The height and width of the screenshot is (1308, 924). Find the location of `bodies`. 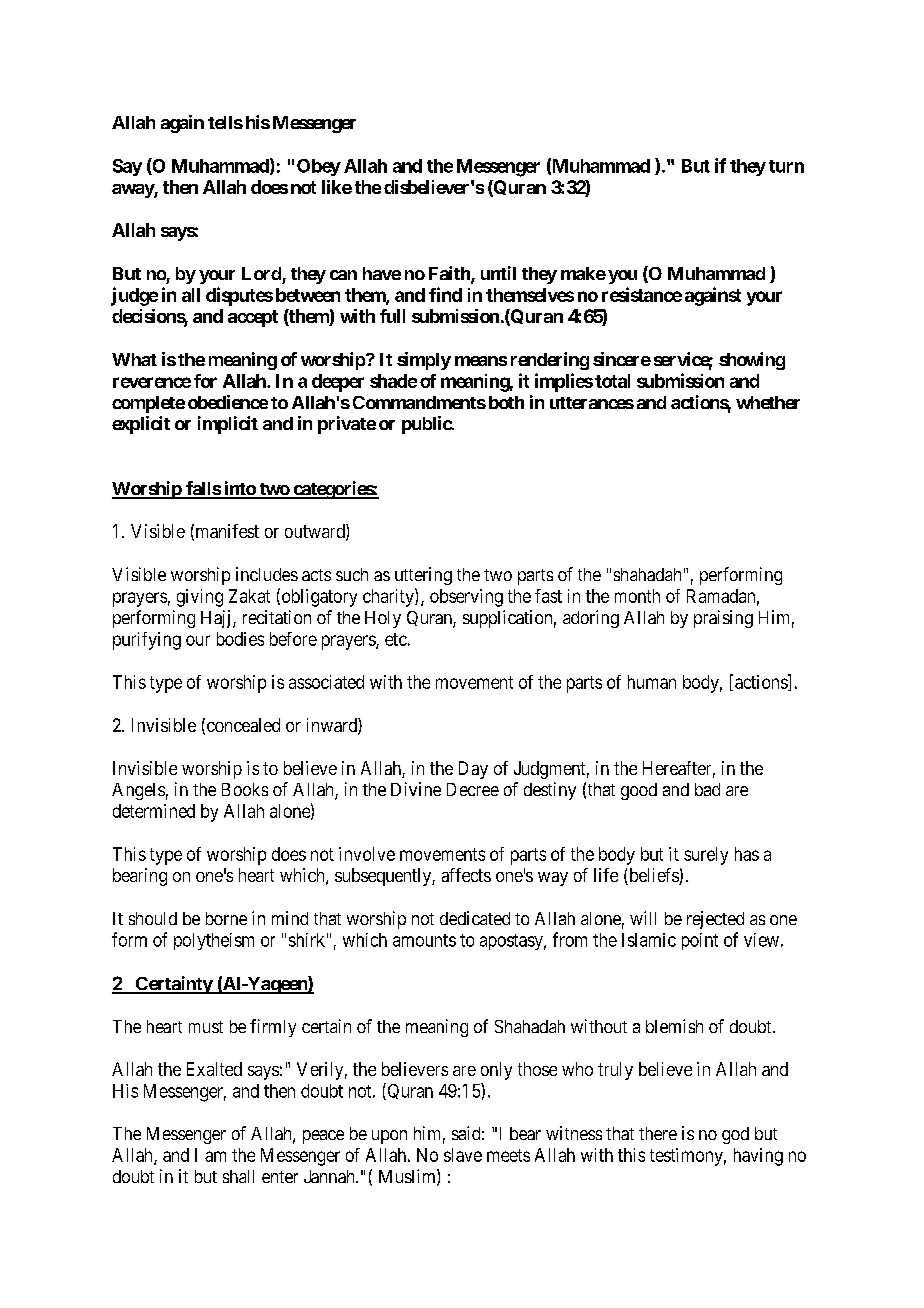

bodies is located at coordinates (240, 639).
